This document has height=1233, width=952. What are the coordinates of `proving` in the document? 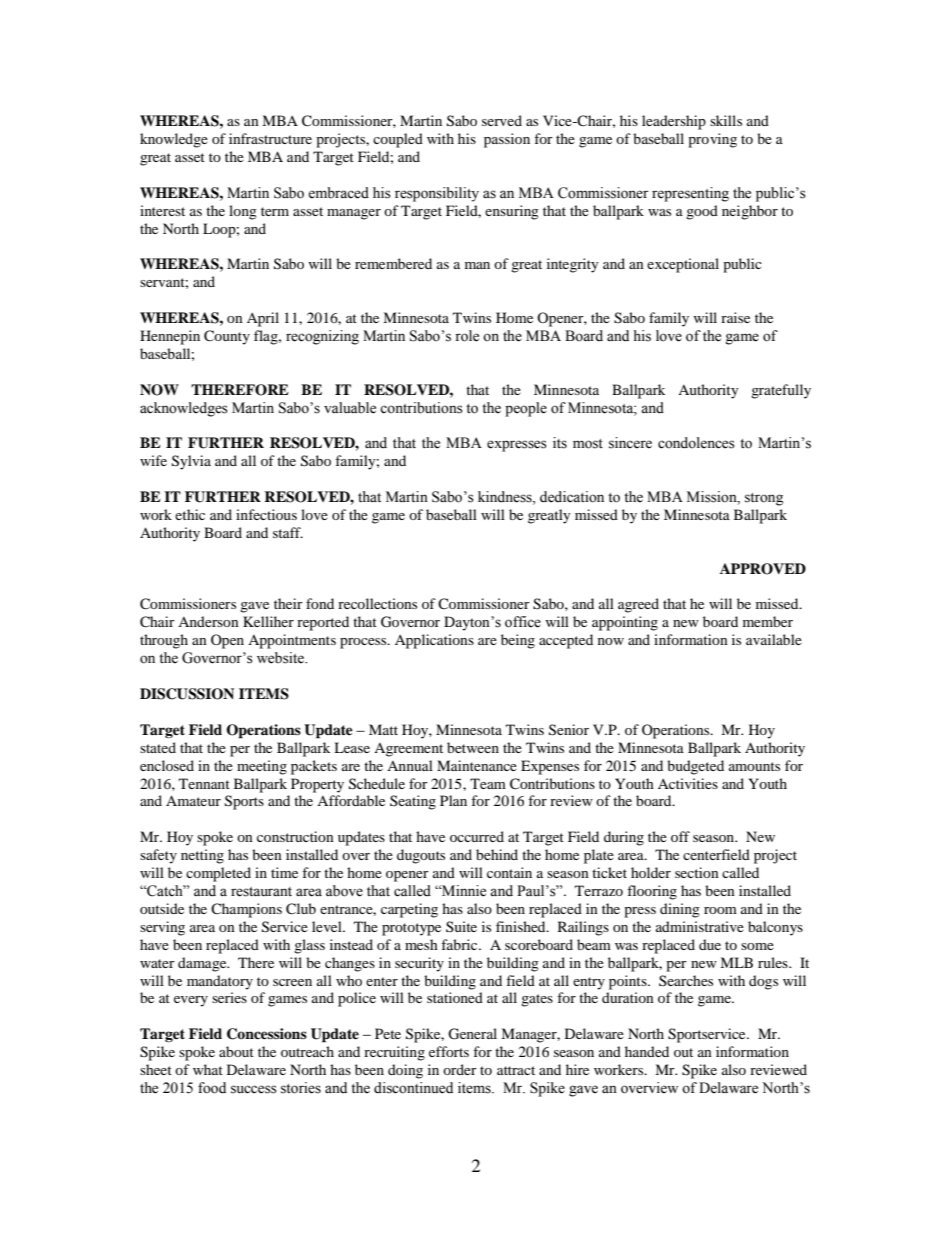 It's located at (712, 140).
